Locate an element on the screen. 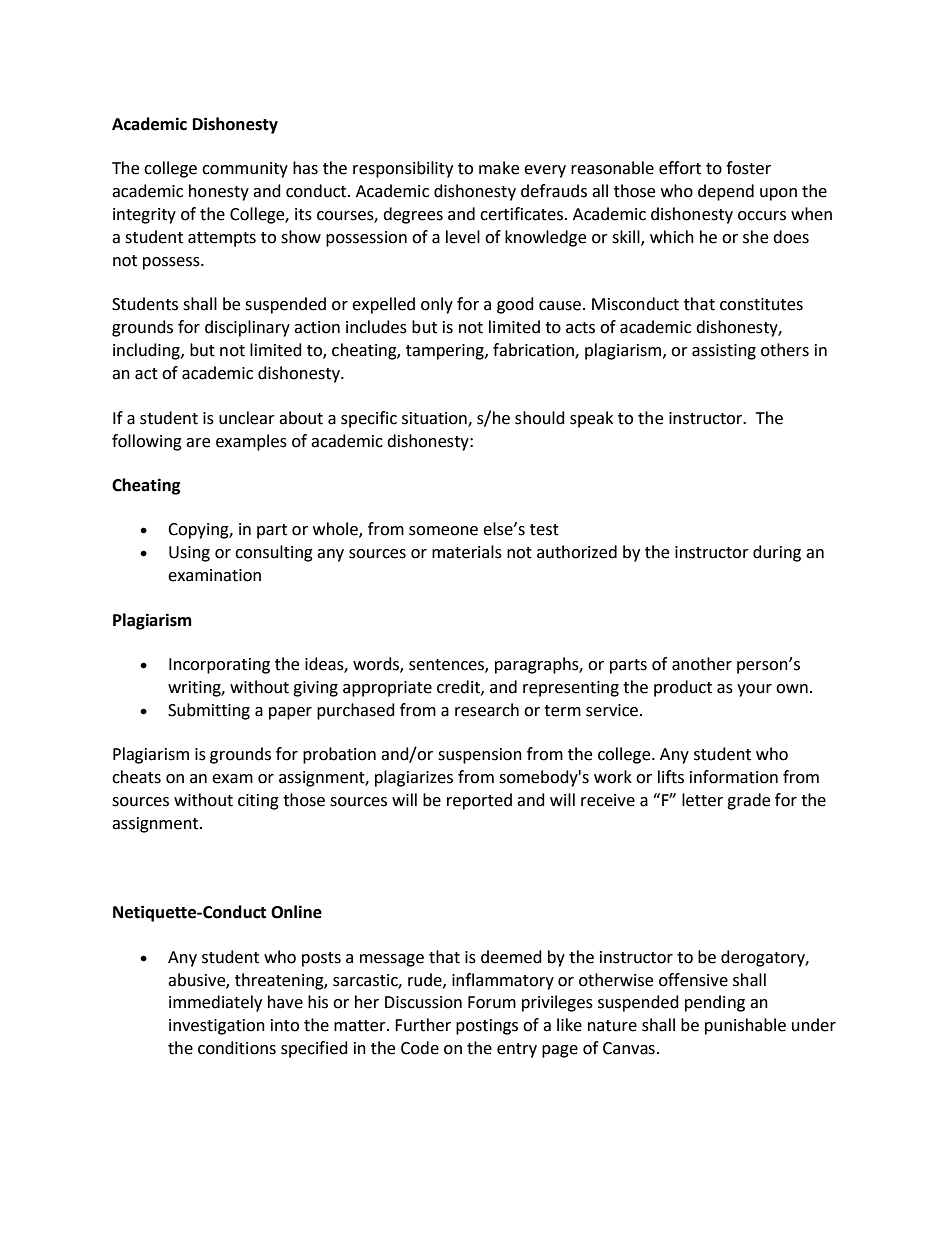  make is located at coordinates (499, 168).
